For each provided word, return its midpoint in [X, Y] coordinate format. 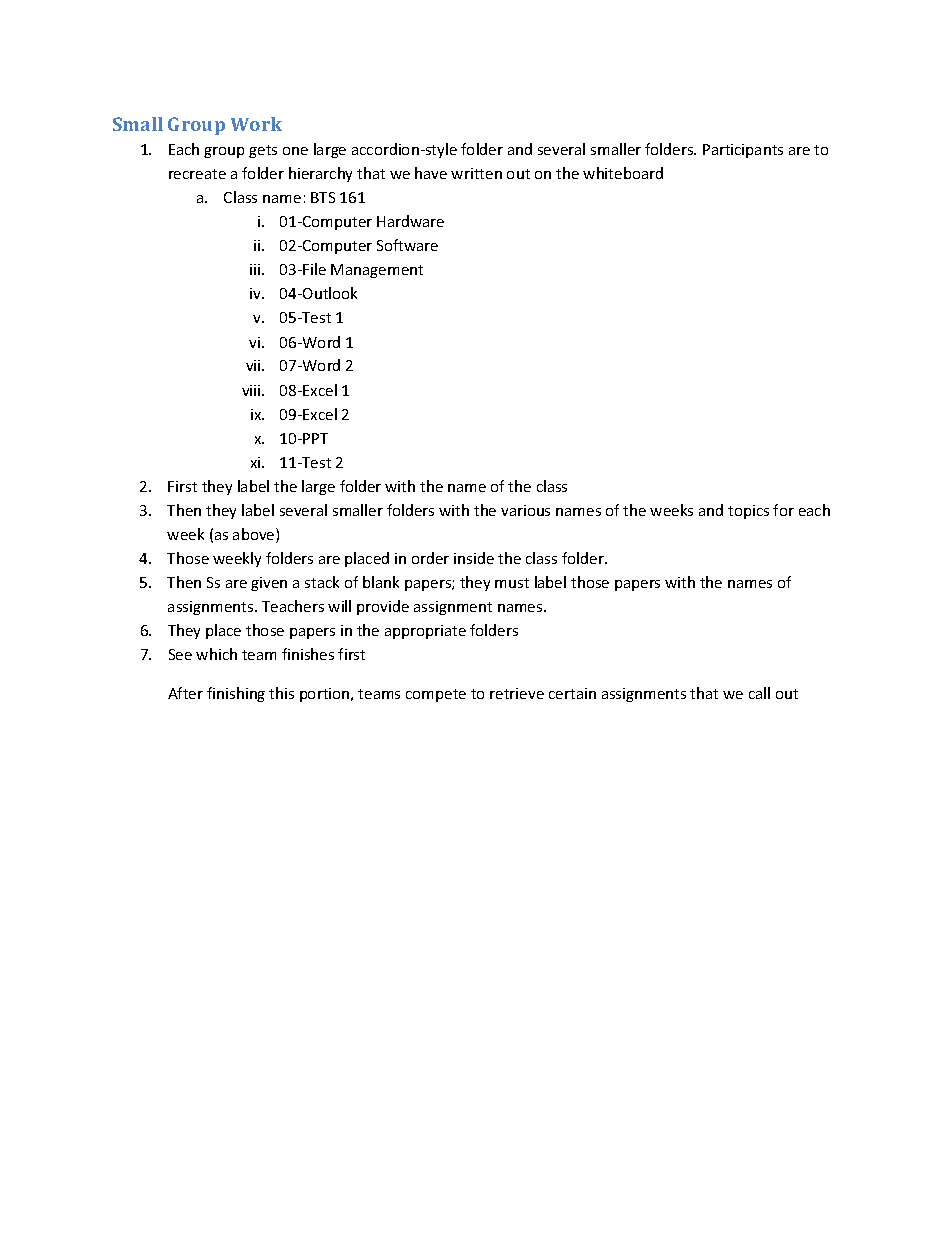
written [476, 173]
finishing [236, 694]
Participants [743, 151]
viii [252, 390]
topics [748, 512]
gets [263, 151]
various [525, 510]
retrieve [517, 693]
